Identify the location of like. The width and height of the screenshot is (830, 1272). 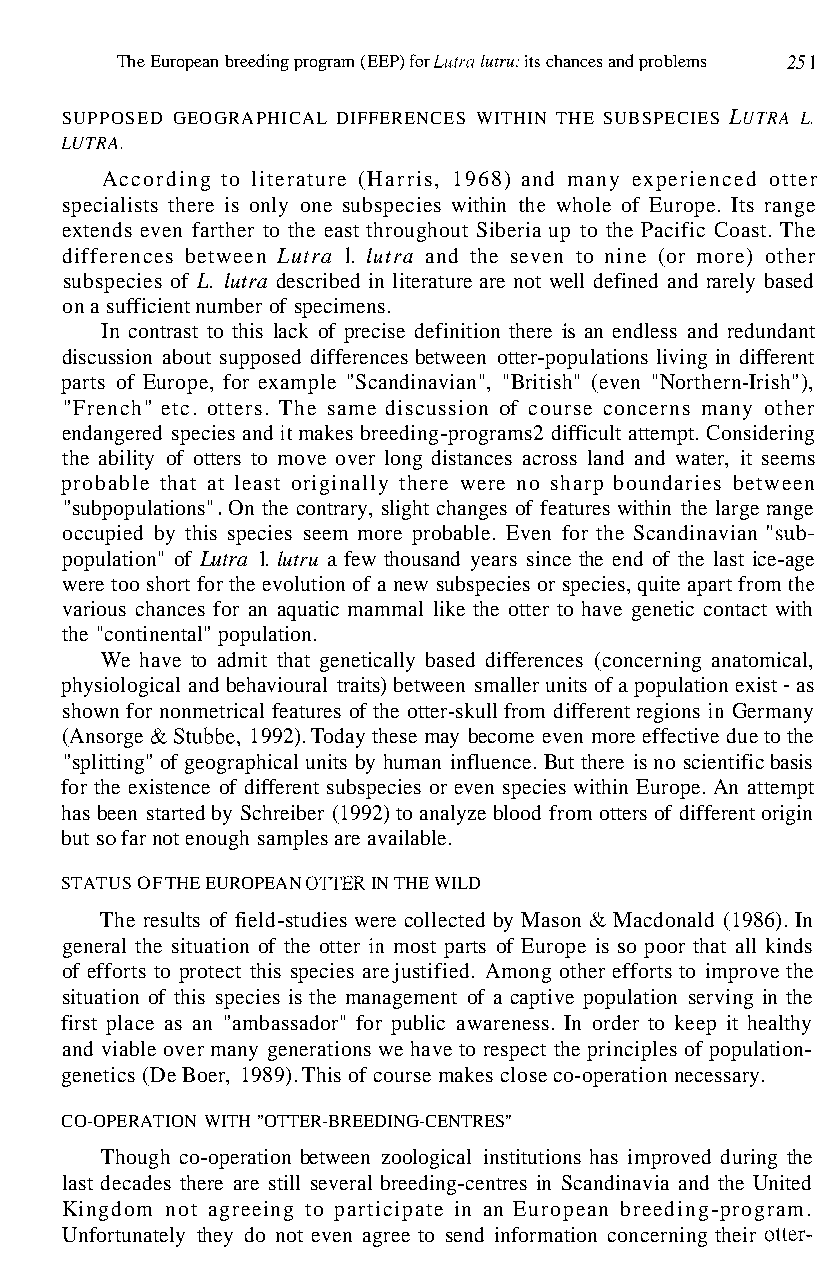
(449, 608).
